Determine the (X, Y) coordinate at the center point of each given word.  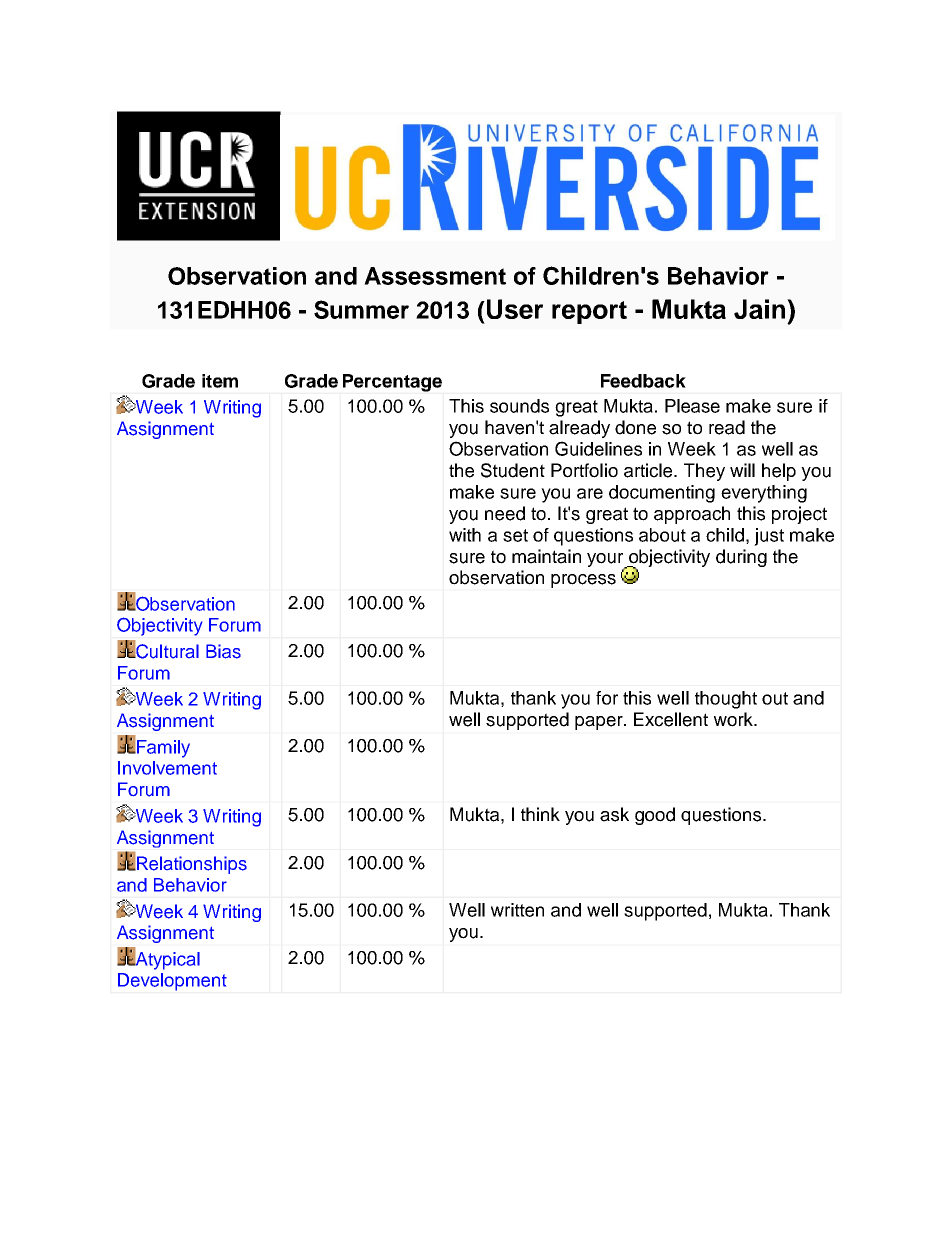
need (505, 513)
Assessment (435, 276)
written (517, 910)
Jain (761, 309)
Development (172, 982)
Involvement (167, 768)
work (734, 719)
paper (600, 723)
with (465, 535)
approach (692, 515)
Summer (361, 309)
